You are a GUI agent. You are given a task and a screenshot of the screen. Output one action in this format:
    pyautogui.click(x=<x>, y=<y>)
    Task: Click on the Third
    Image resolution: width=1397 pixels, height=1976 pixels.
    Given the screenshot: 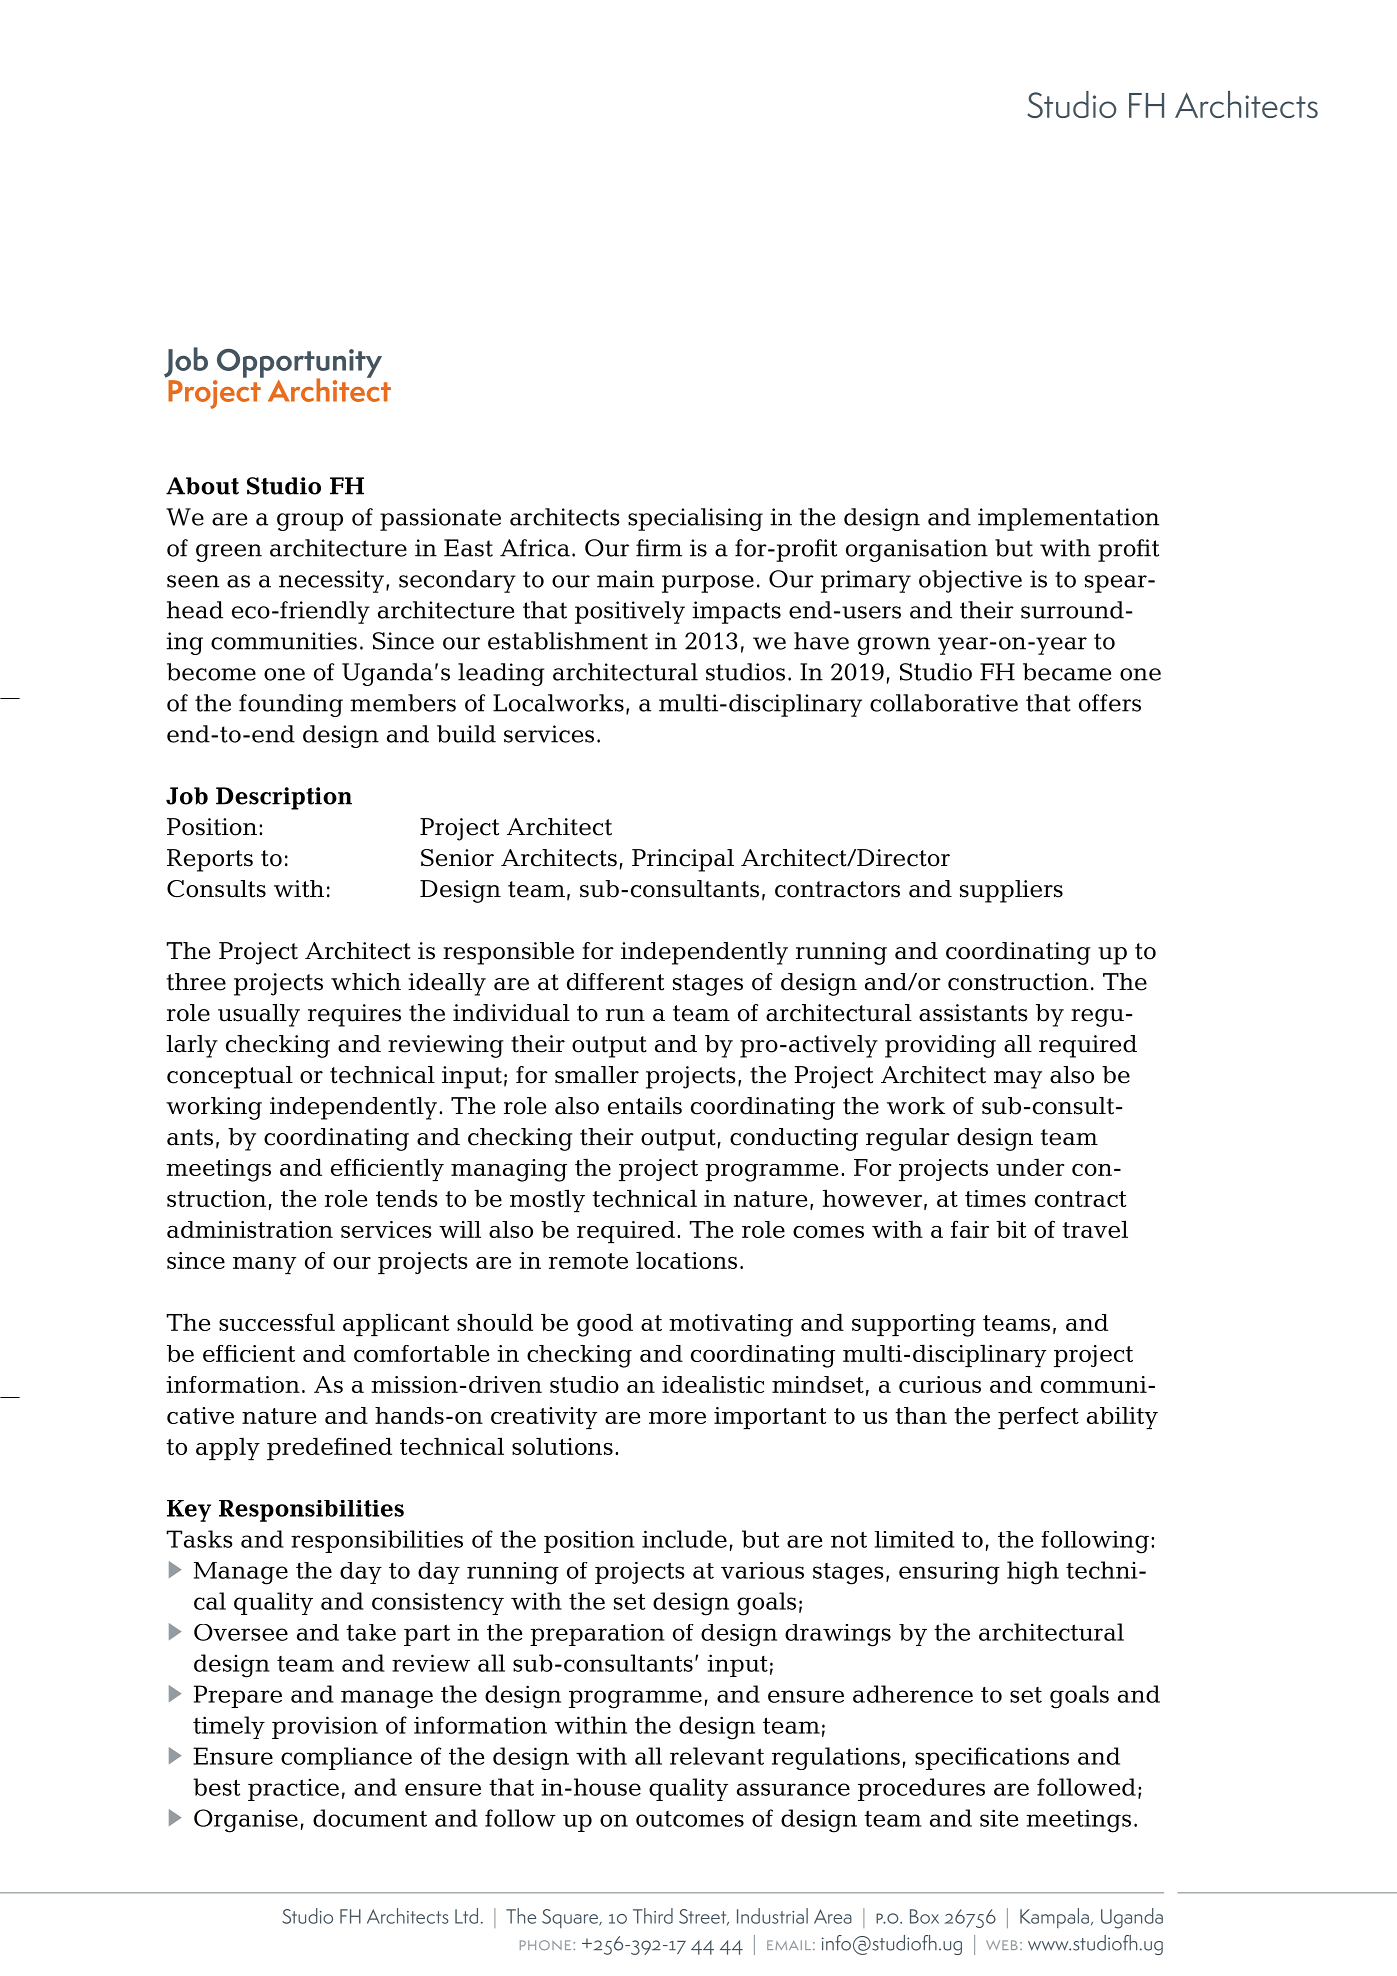 What is the action you would take?
    pyautogui.click(x=653, y=1916)
